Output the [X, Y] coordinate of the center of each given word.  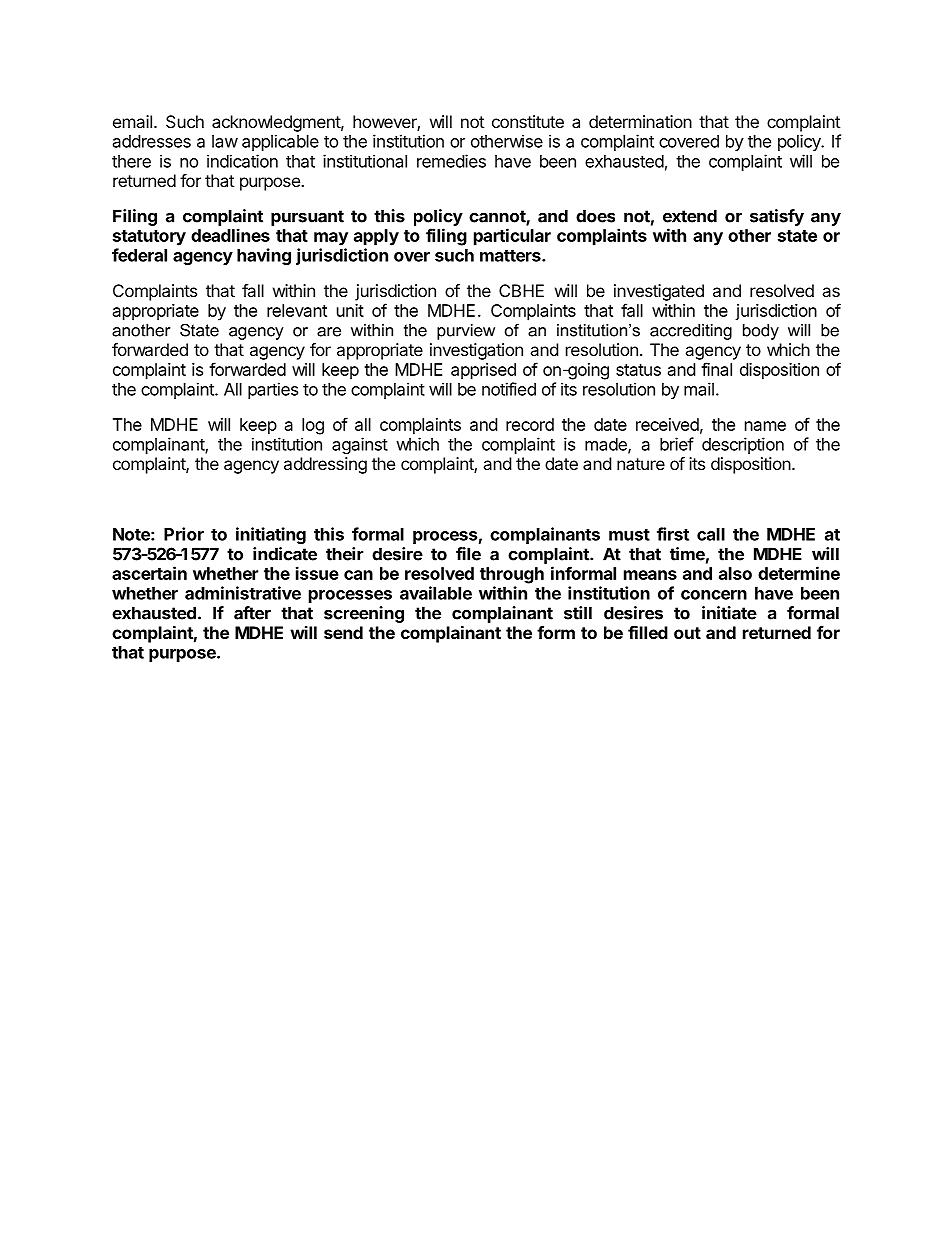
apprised [483, 371]
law [225, 141]
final [716, 369]
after [252, 613]
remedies [451, 161]
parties [273, 390]
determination [640, 121]
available [436, 593]
